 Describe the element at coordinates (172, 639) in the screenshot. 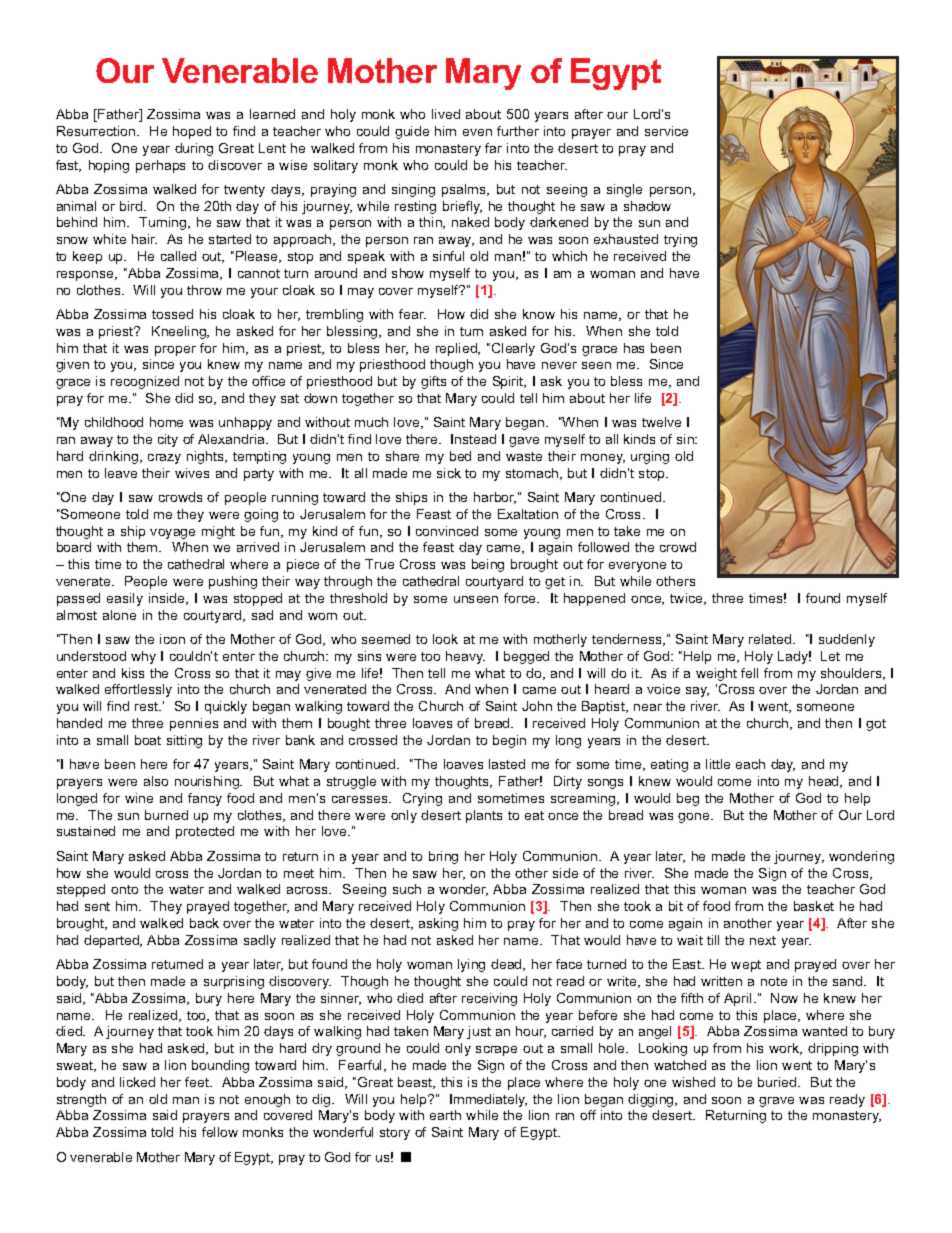

I see `icon` at that location.
